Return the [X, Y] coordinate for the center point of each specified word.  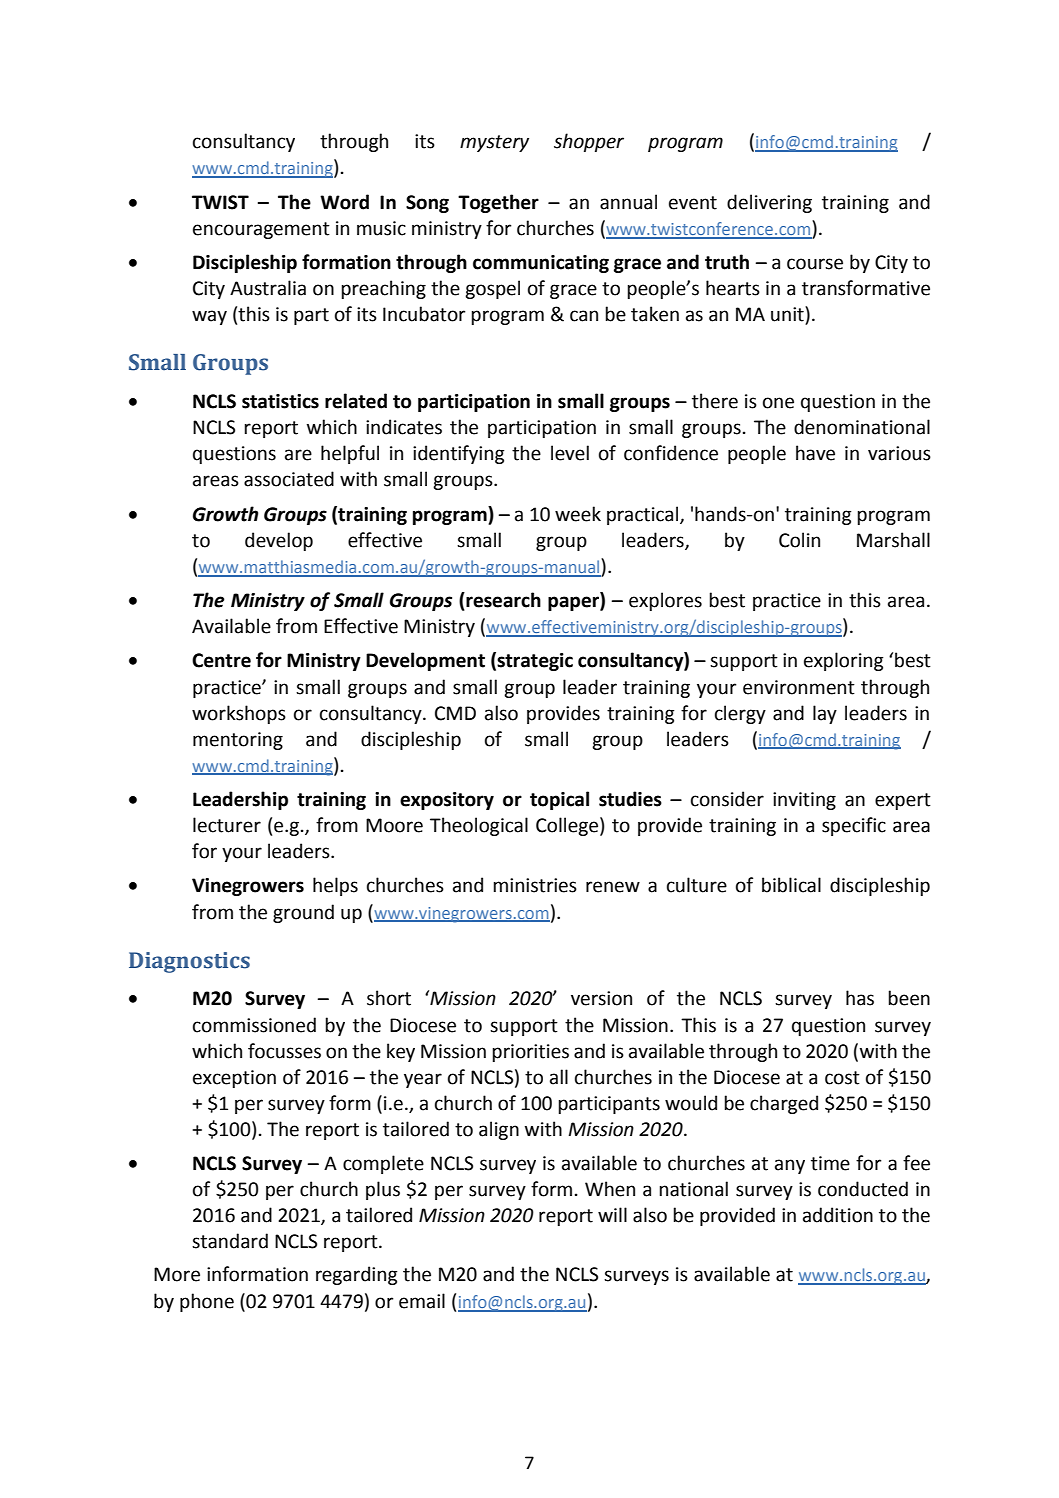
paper [574, 603]
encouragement [261, 230]
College [567, 826]
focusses [284, 1051]
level [570, 453]
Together [498, 203]
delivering [769, 203]
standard [230, 1241]
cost [842, 1078]
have [815, 453]
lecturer [227, 825]
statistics [280, 401]
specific [854, 826]
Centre [221, 660]
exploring [843, 661]
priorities [530, 1053]
